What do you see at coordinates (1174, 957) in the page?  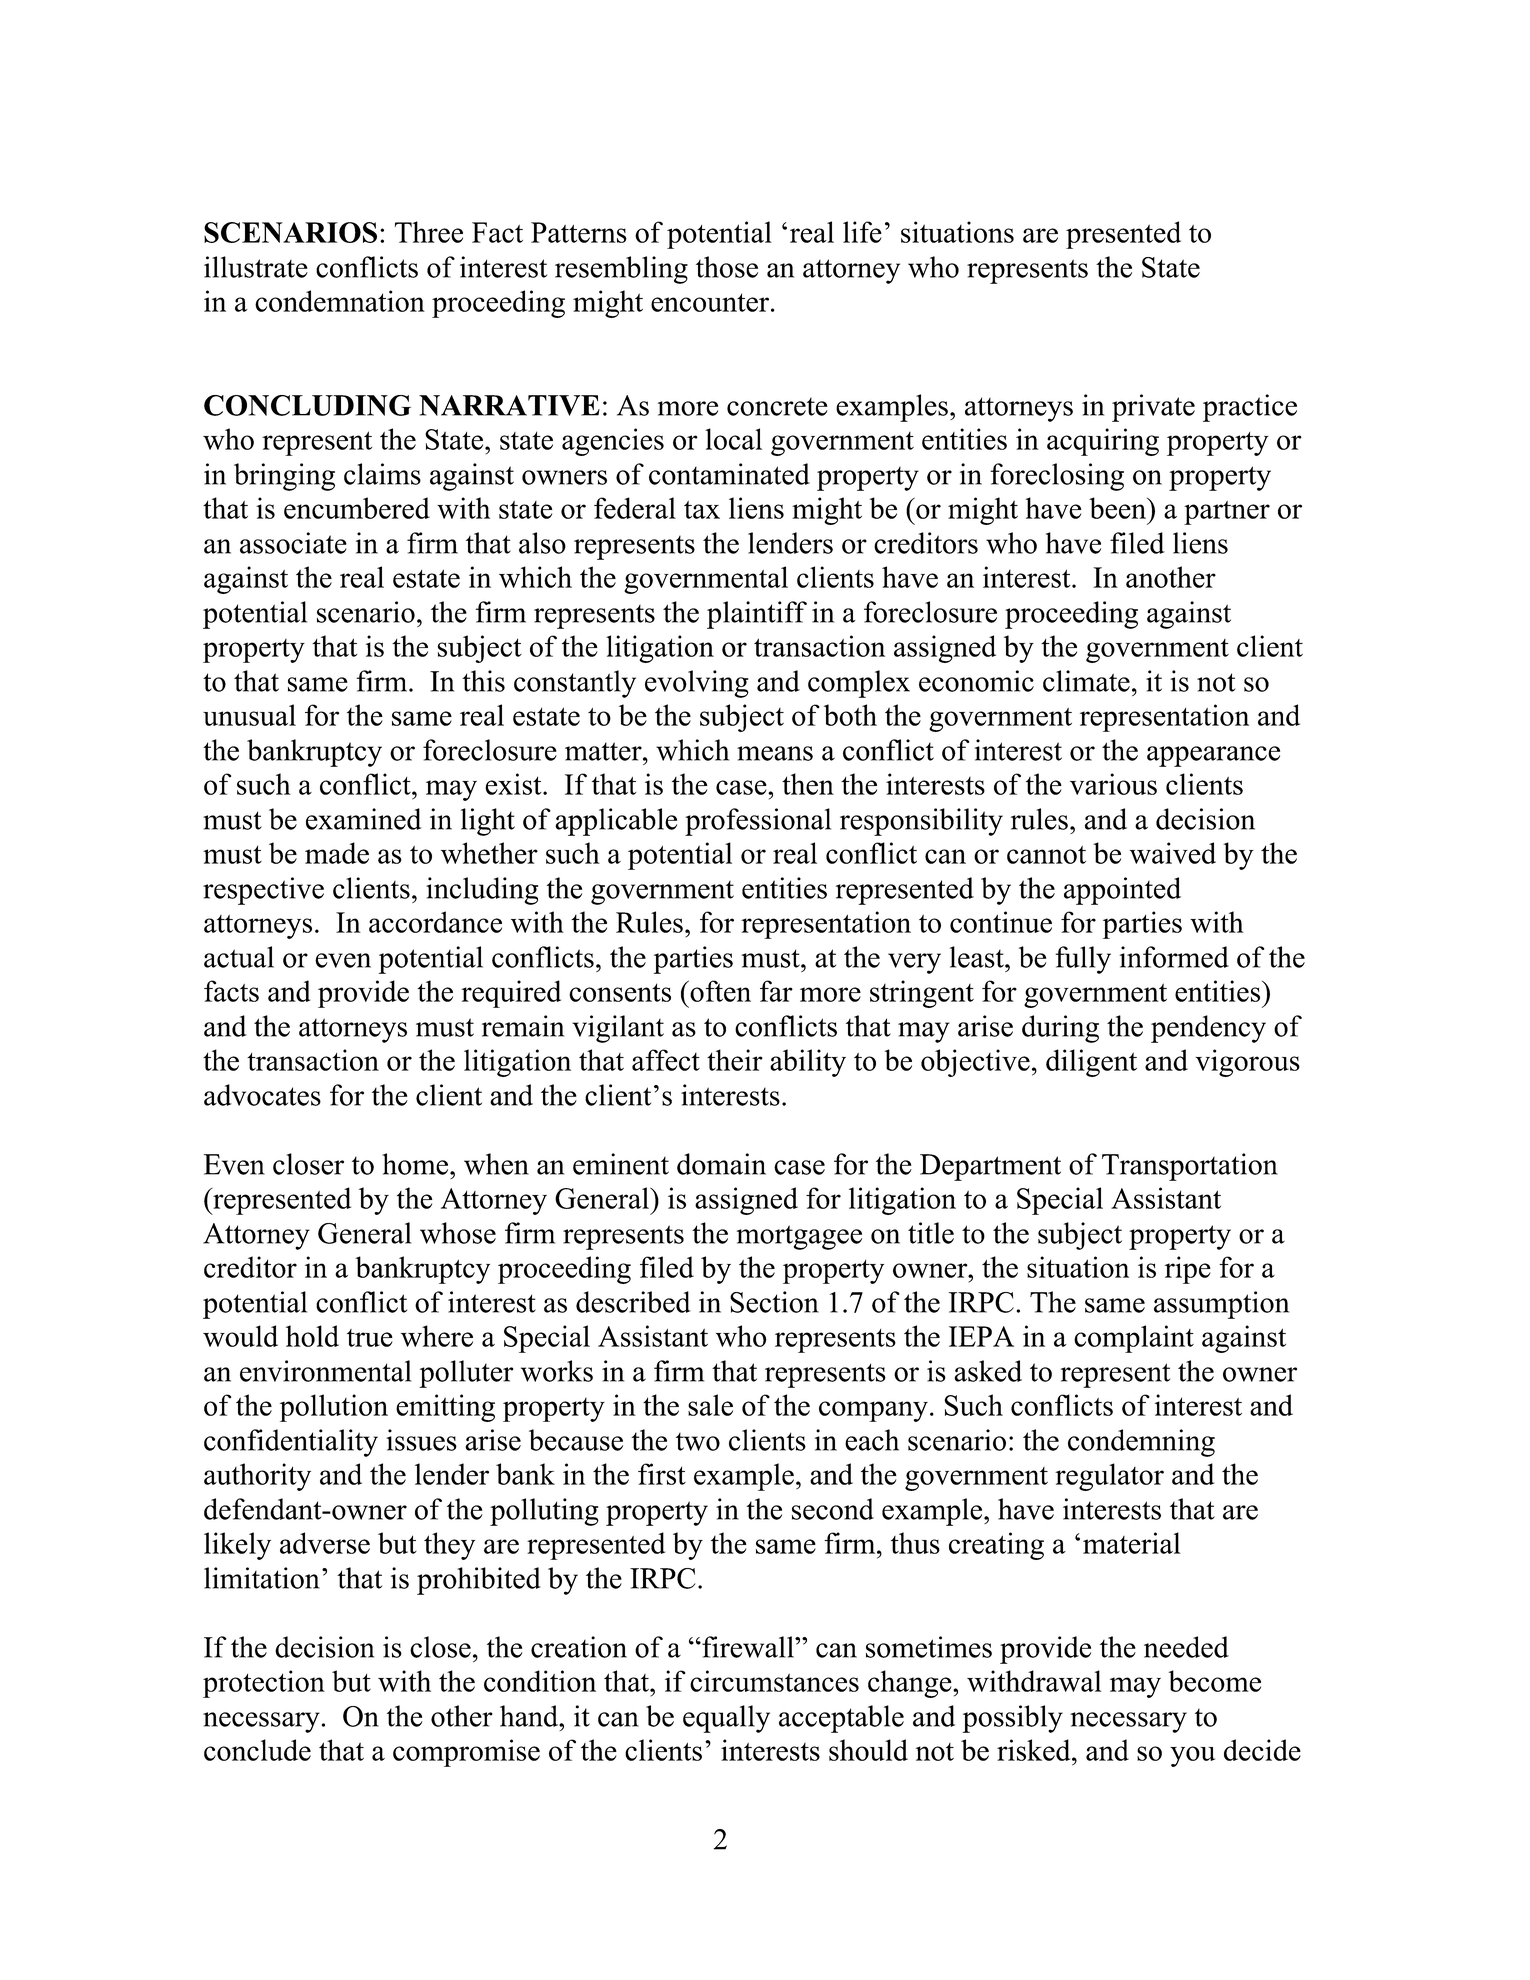 I see `informed` at bounding box center [1174, 957].
